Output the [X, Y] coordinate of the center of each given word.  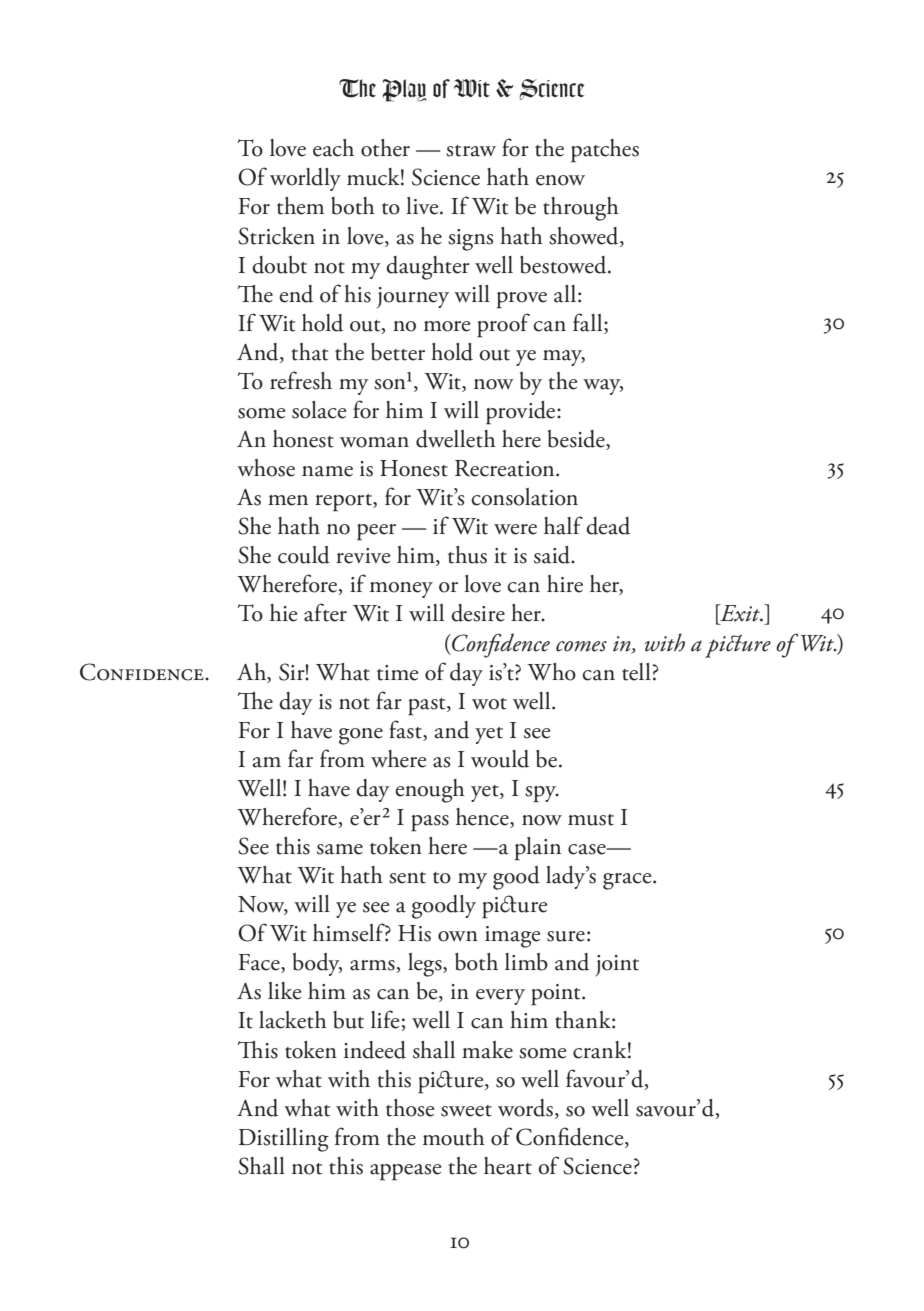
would [500, 759]
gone [361, 736]
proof [503, 325]
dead [608, 526]
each [333, 148]
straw [471, 151]
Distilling [284, 1140]
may [564, 358]
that [309, 352]
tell [636, 672]
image [512, 937]
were [515, 529]
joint [617, 966]
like [284, 991]
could [304, 555]
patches [605, 151]
